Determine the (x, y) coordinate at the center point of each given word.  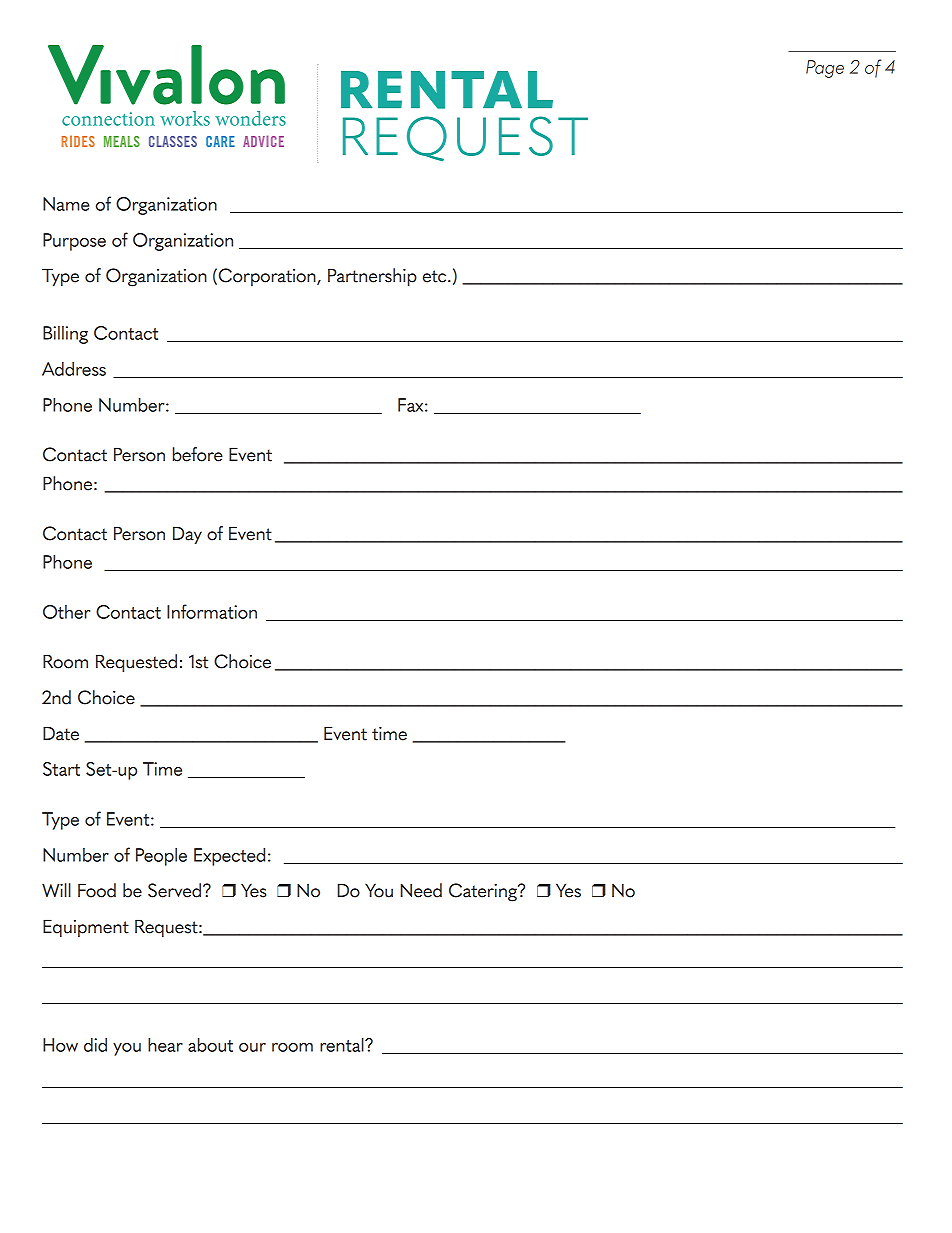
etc (436, 276)
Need (421, 890)
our (252, 1047)
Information (212, 611)
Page (825, 69)
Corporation (268, 277)
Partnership (372, 277)
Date (61, 733)
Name (66, 204)
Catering (484, 892)
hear (165, 1045)
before (198, 454)
